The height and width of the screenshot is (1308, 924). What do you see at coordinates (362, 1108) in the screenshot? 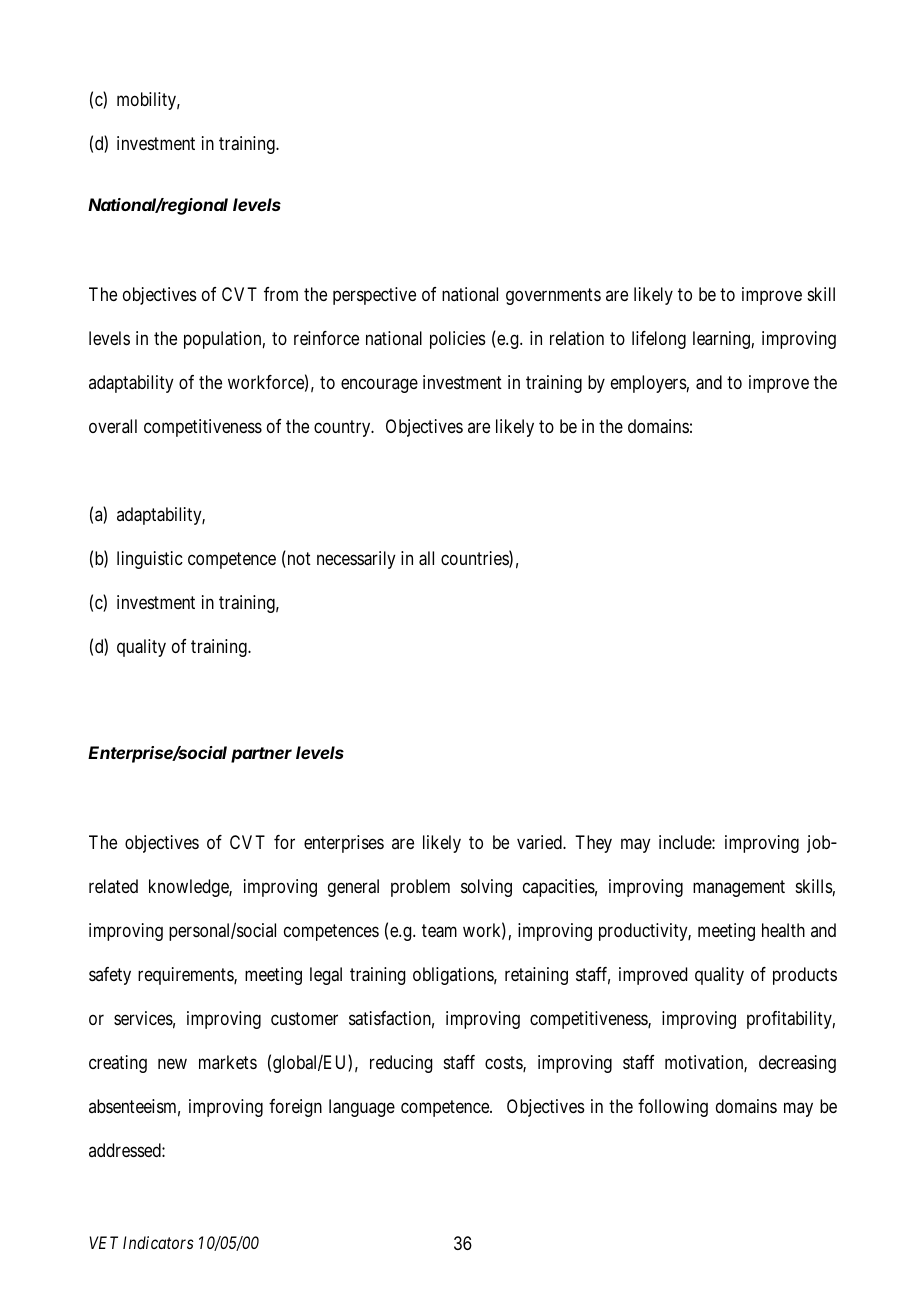
I see `language` at bounding box center [362, 1108].
